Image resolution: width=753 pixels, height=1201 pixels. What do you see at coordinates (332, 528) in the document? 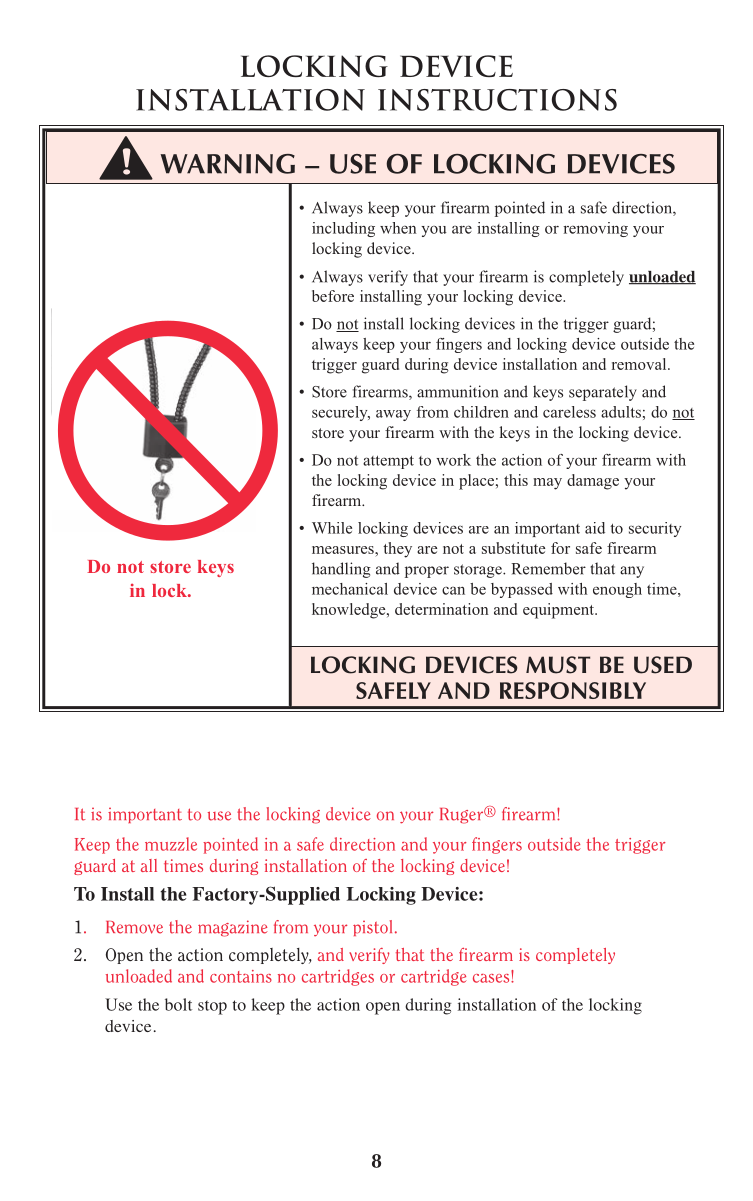
I see `While` at bounding box center [332, 528].
